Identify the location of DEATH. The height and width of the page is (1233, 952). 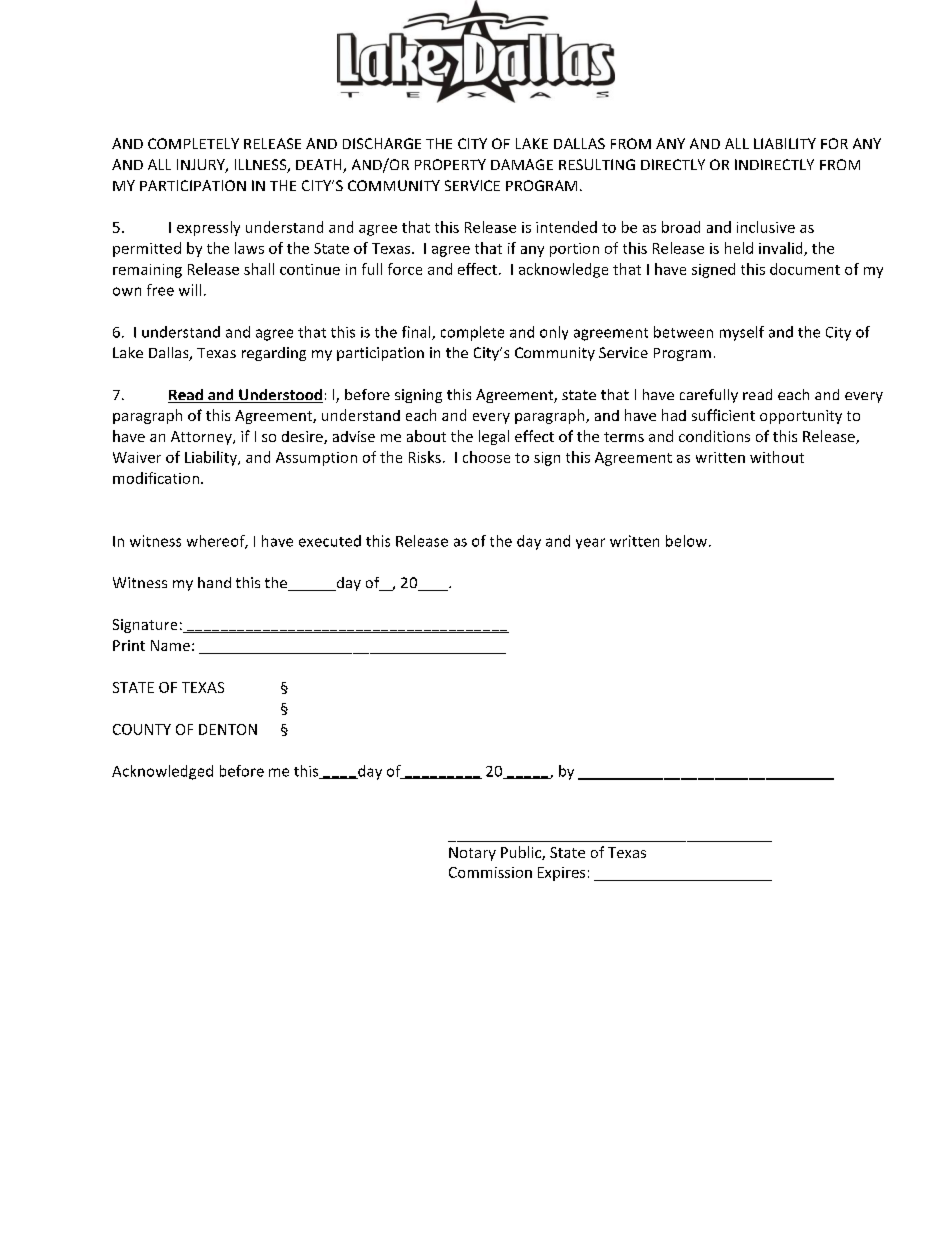
(320, 166).
